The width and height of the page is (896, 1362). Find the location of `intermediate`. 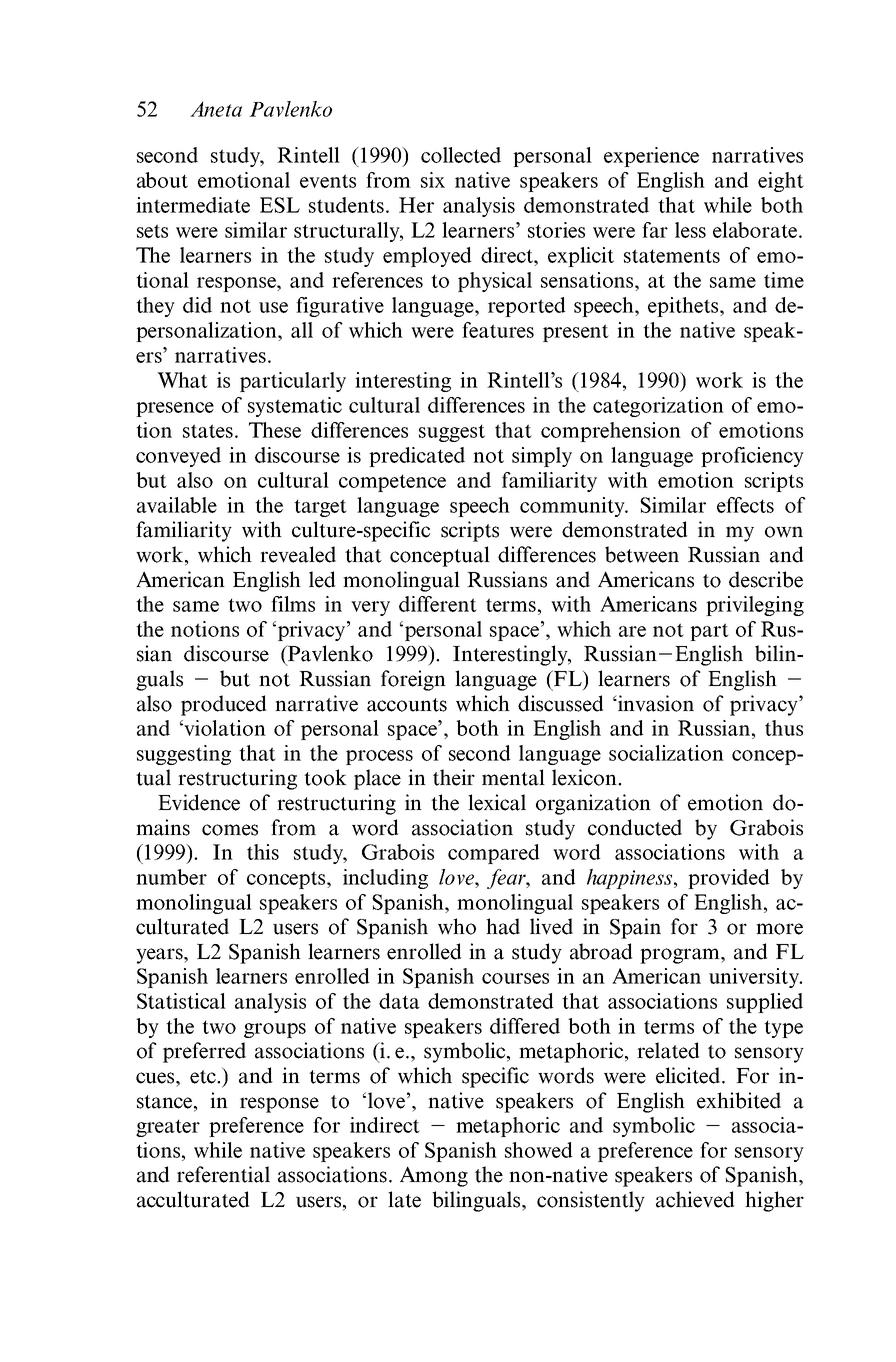

intermediate is located at coordinates (193, 205).
